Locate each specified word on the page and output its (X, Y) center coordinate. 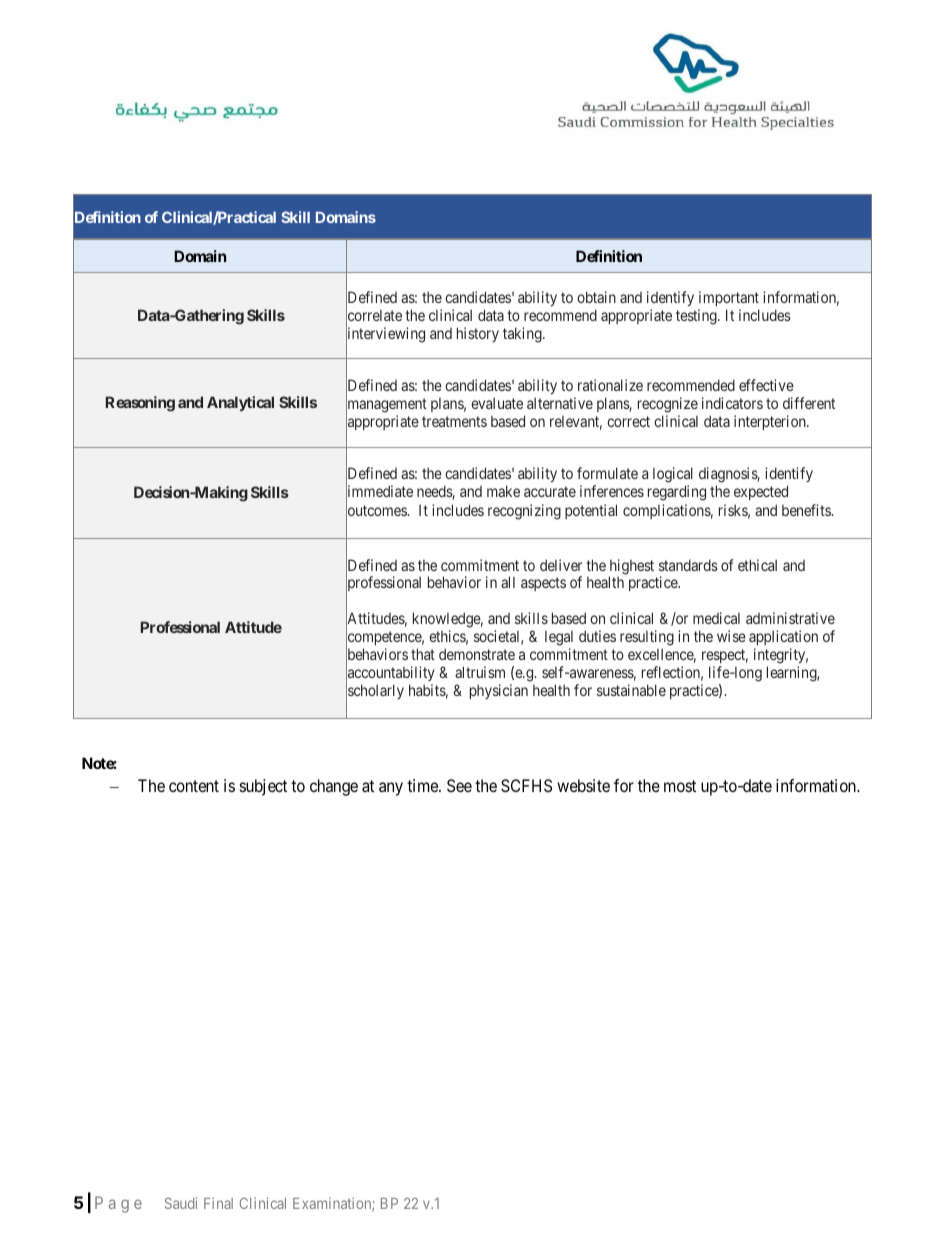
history (478, 334)
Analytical (240, 403)
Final (218, 1203)
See (459, 785)
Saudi (181, 1203)
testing (697, 317)
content (194, 786)
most (680, 786)
